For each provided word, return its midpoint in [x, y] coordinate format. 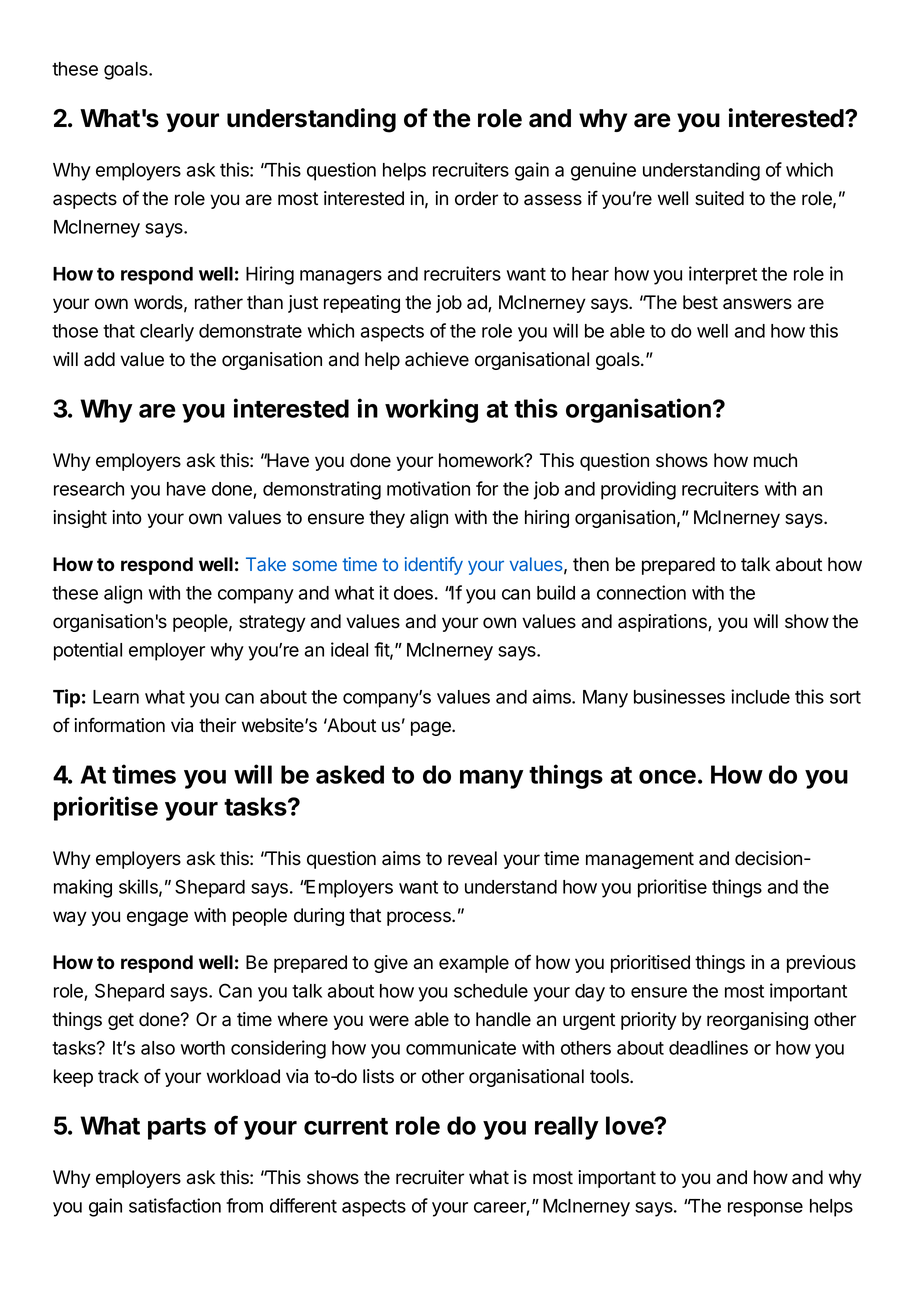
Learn [116, 697]
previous [821, 964]
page [432, 728]
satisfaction [175, 1205]
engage [157, 918]
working [431, 410]
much [775, 460]
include [760, 696]
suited [719, 198]
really [567, 1128]
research [89, 489]
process [420, 918]
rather [219, 302]
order [476, 198]
